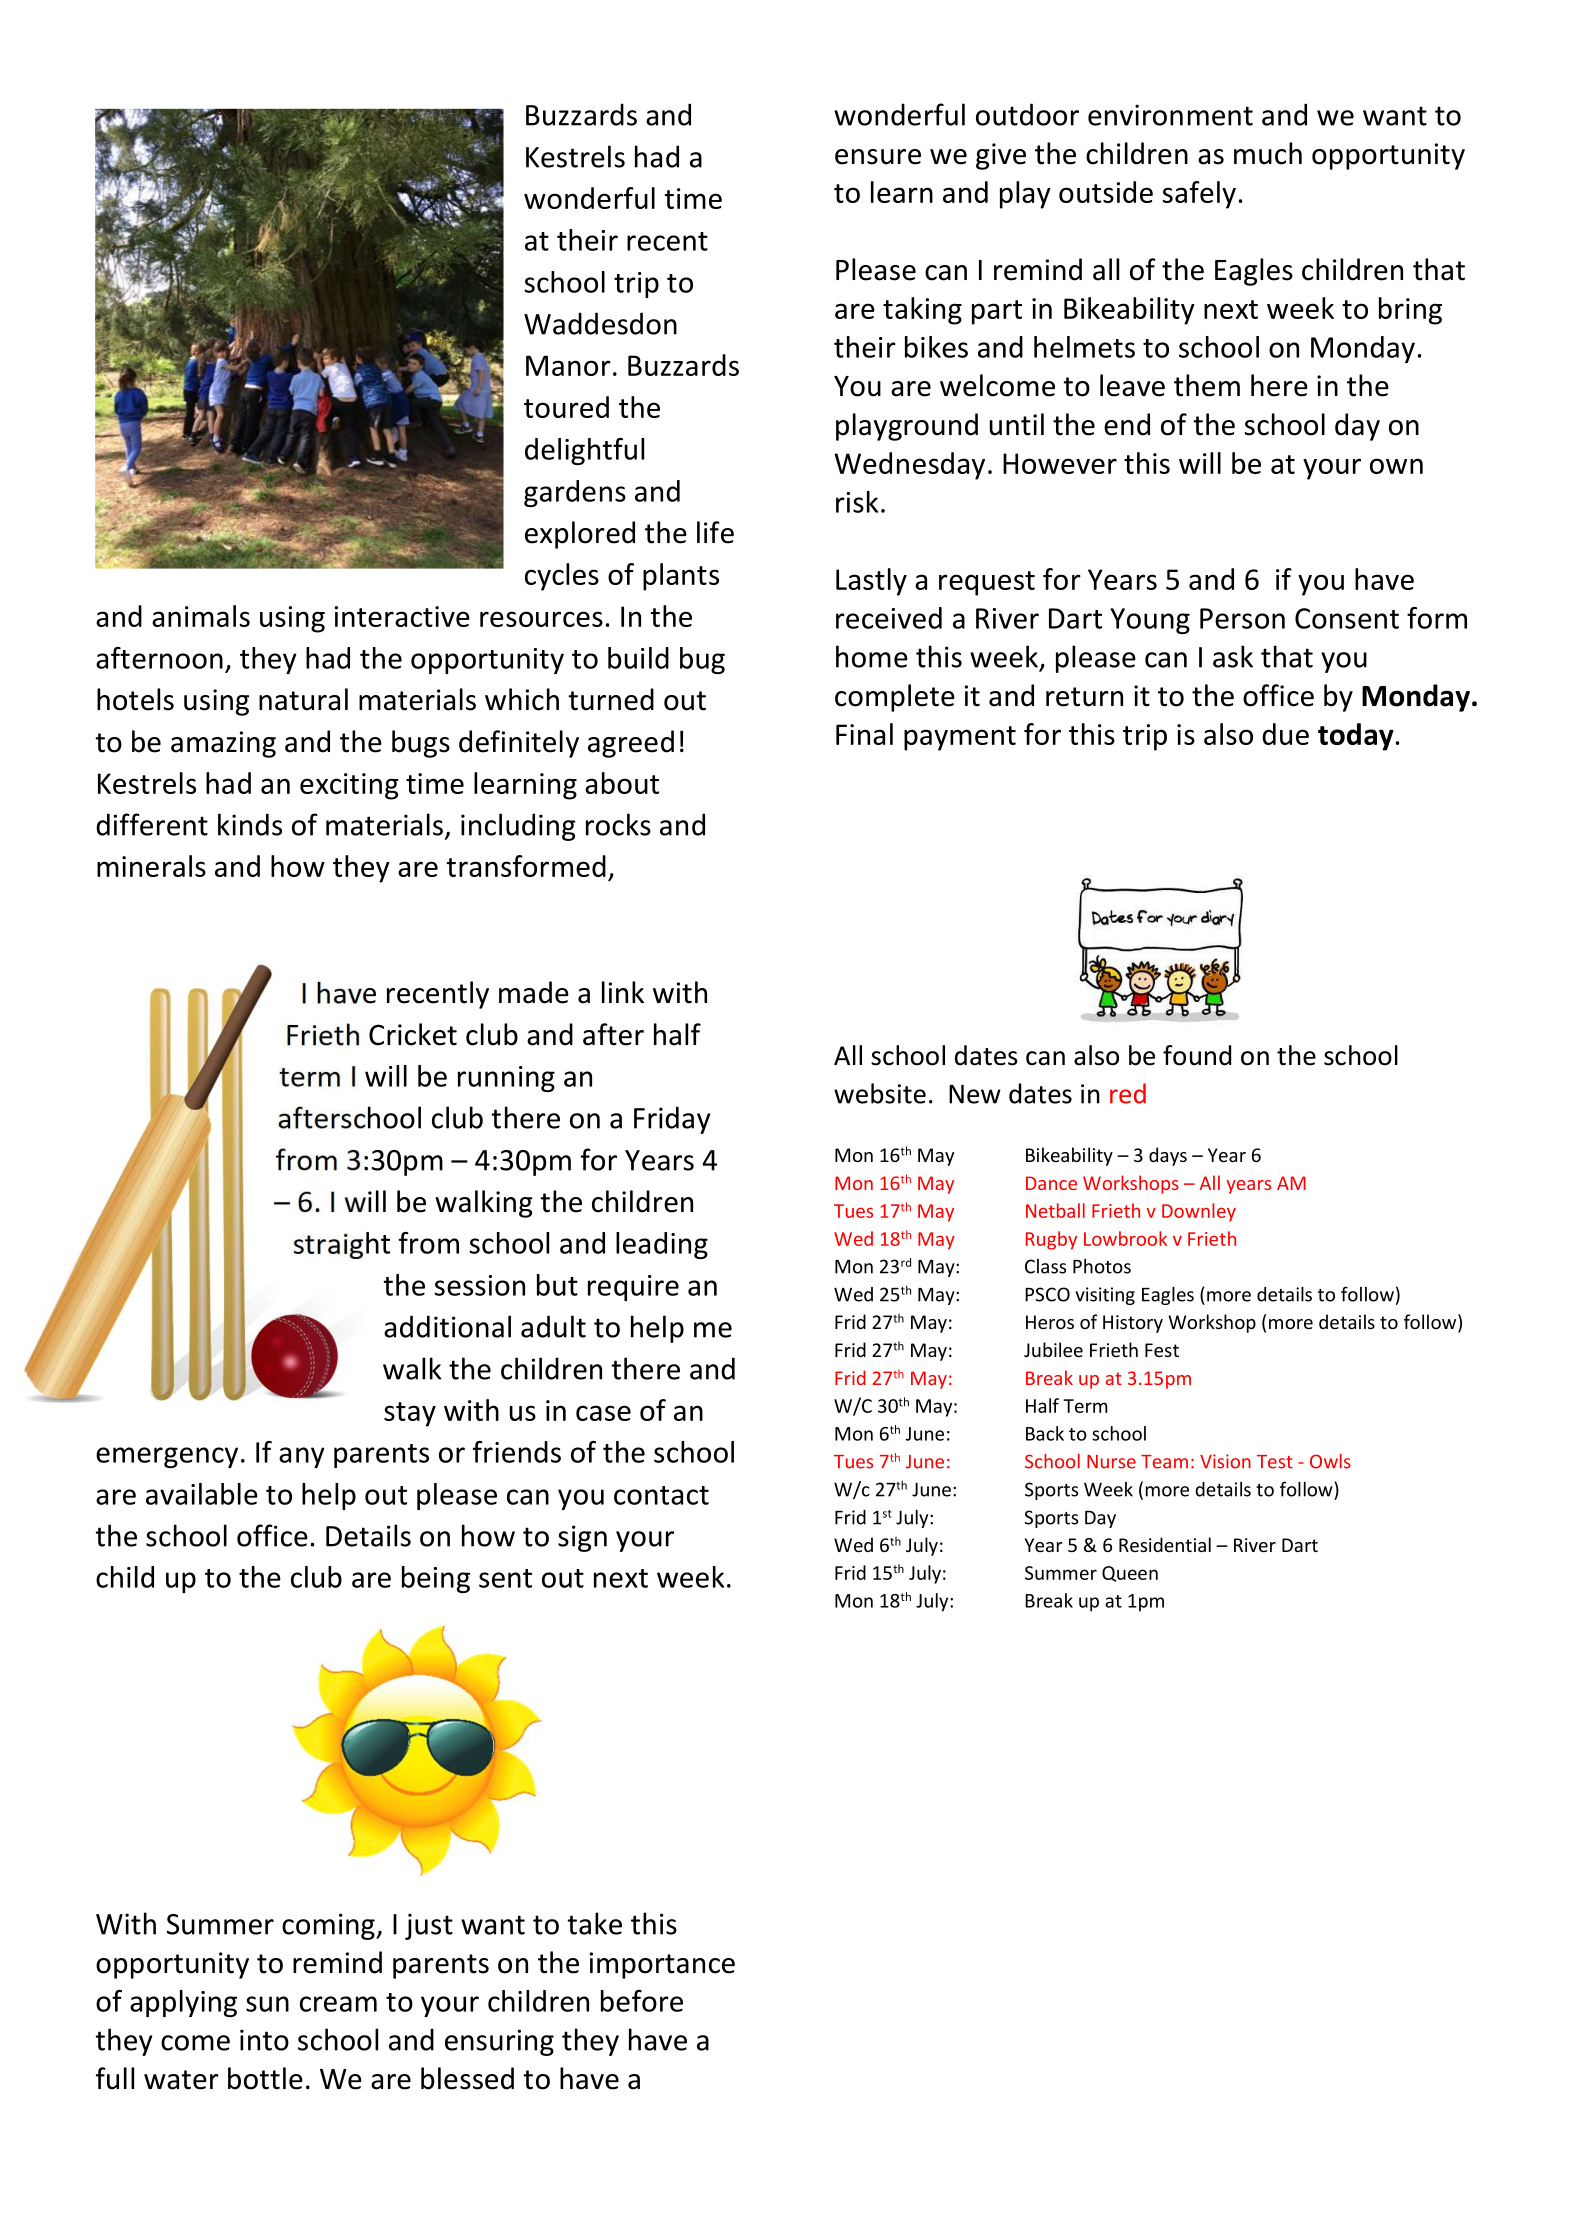  What do you see at coordinates (267, 2004) in the screenshot?
I see `sun` at bounding box center [267, 2004].
